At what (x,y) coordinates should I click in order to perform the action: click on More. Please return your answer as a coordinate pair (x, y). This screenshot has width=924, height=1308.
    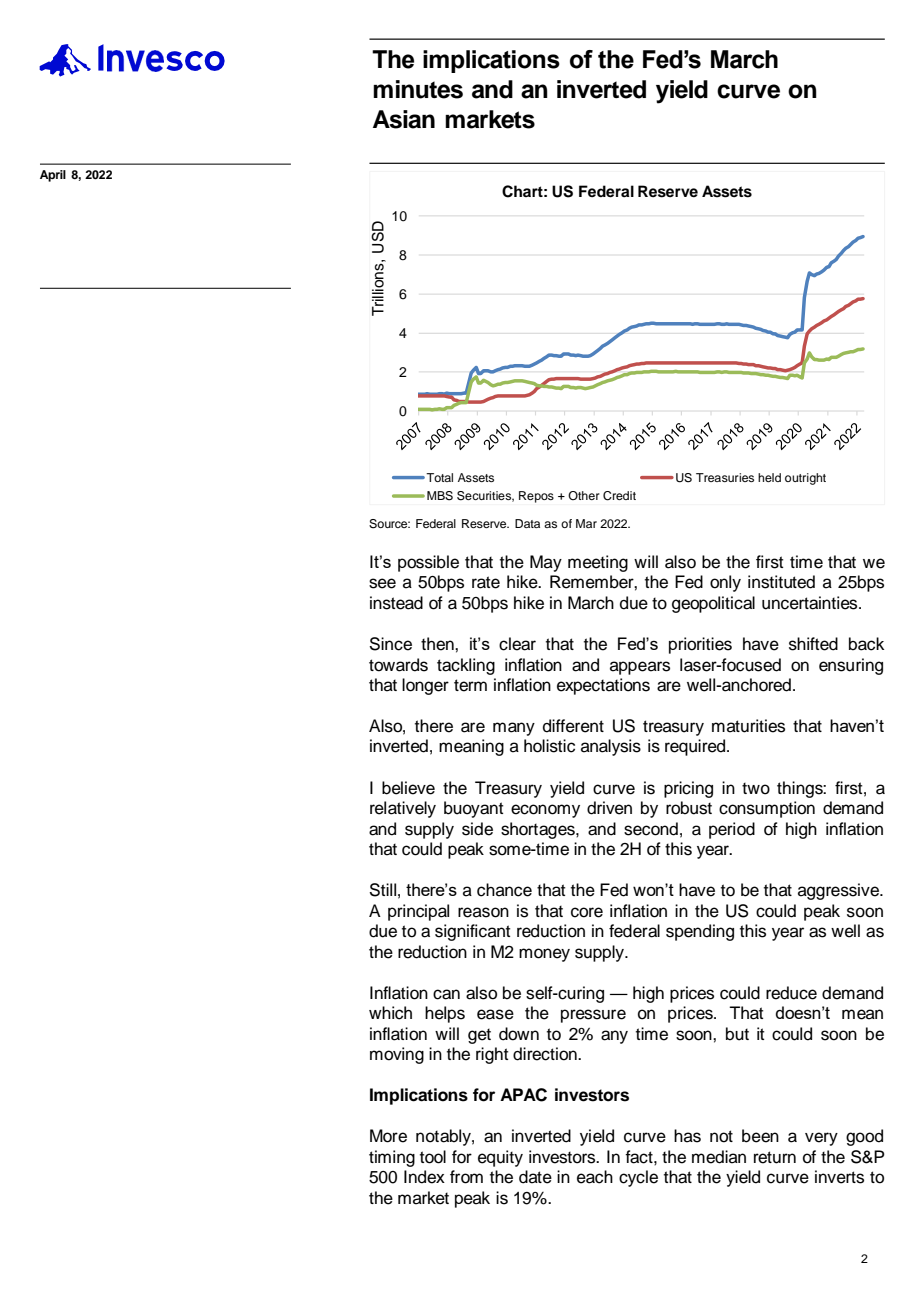
    Looking at the image, I should click on (388, 1136).
